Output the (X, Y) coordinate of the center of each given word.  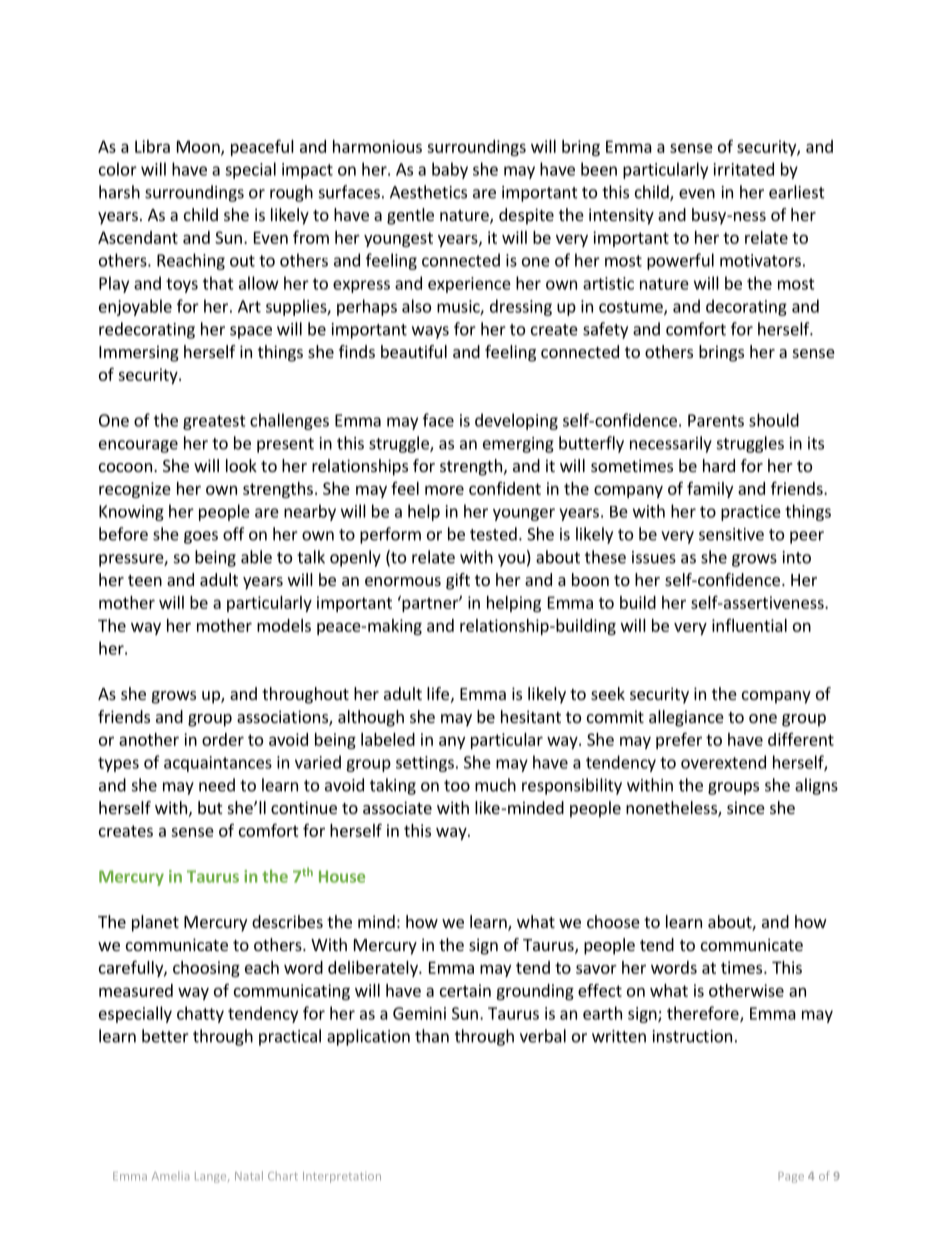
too (457, 786)
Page (791, 1177)
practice (751, 513)
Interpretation (342, 1177)
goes (201, 537)
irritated (744, 169)
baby (450, 170)
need (217, 785)
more (444, 490)
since (746, 807)
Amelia (170, 1176)
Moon (199, 147)
